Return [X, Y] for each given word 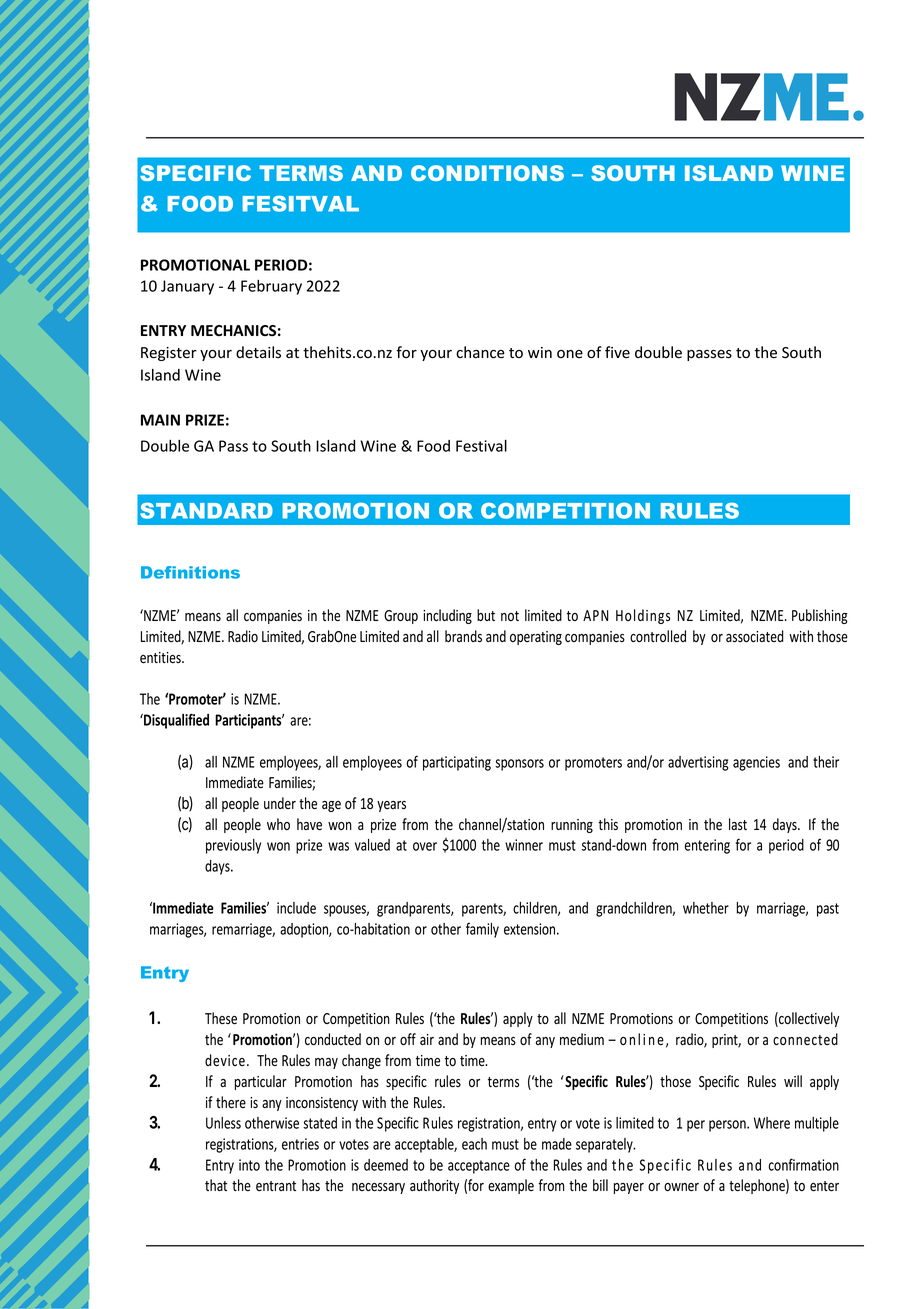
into [249, 1165]
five [617, 352]
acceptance [479, 1167]
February [271, 287]
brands [463, 636]
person [728, 1126]
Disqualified [175, 721]
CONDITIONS [487, 173]
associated [755, 636]
